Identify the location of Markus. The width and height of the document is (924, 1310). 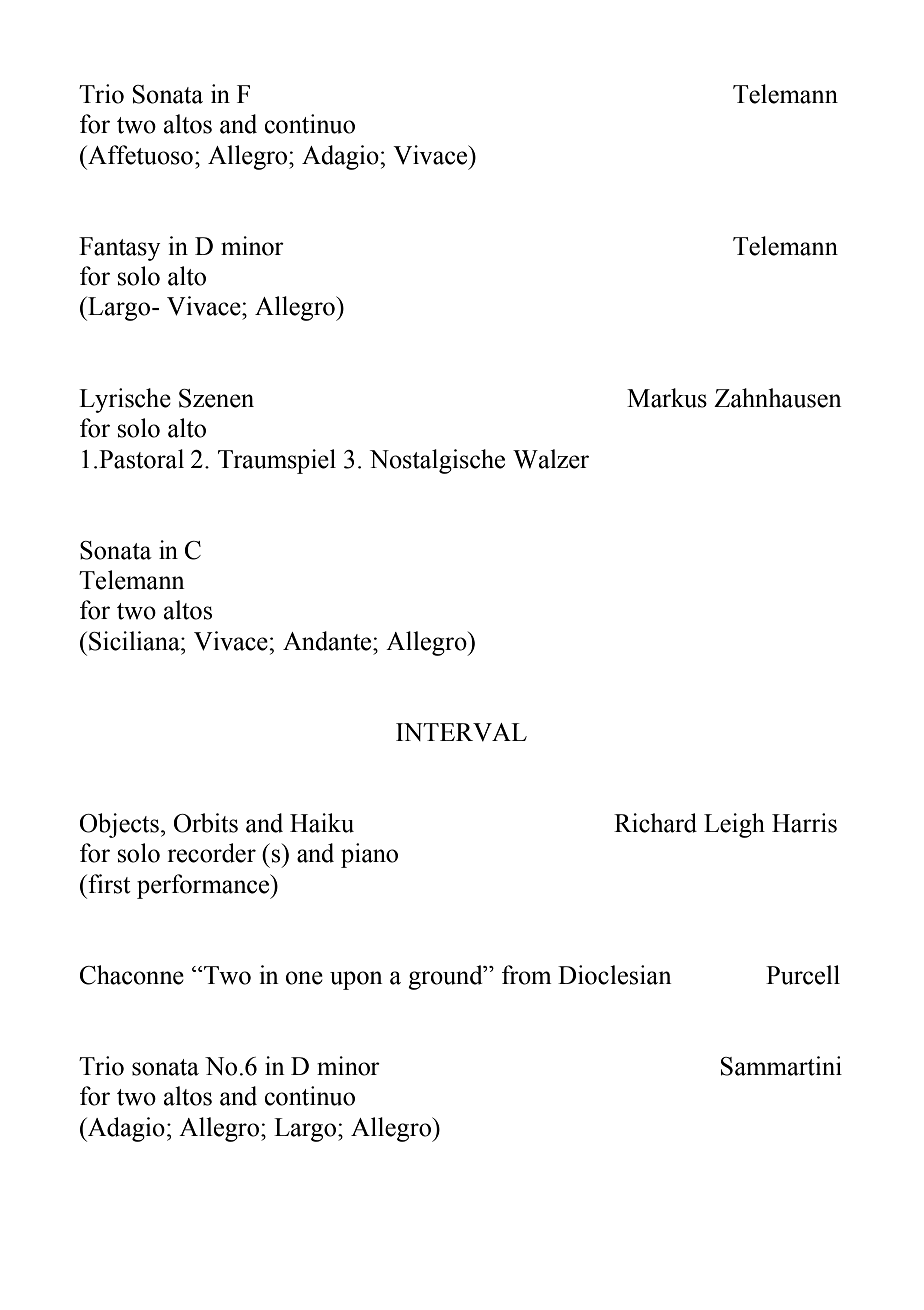
(667, 398).
